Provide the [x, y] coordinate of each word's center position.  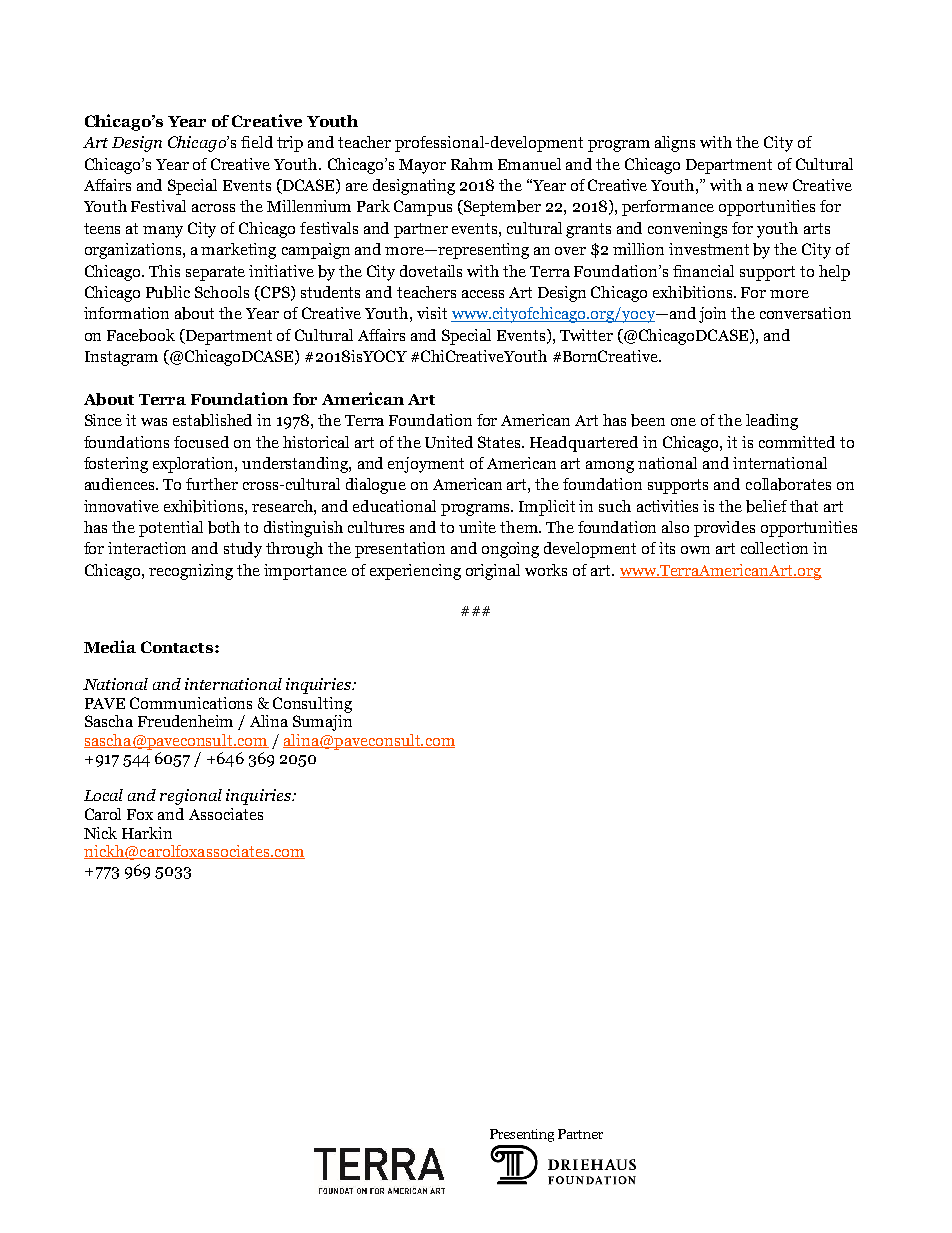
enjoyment [426, 465]
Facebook [141, 335]
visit [432, 313]
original [493, 572]
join [712, 315]
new [773, 187]
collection [774, 548]
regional [191, 797]
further [212, 484]
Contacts [178, 647]
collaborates [788, 484]
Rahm [472, 164]
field [257, 142]
